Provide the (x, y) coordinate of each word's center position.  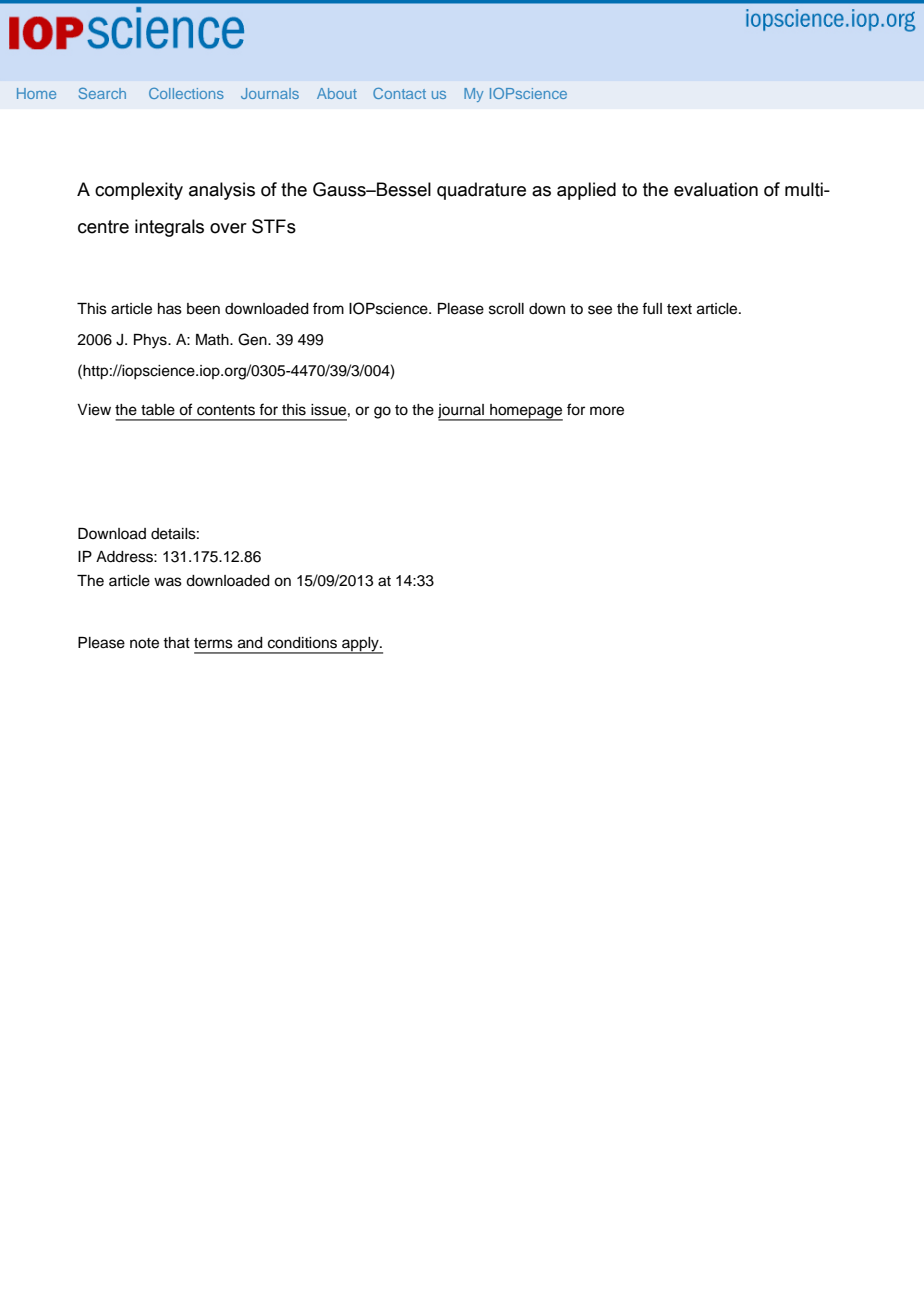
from (328, 308)
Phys (151, 341)
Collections (186, 93)
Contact (399, 93)
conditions (302, 643)
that (176, 642)
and (250, 643)
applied (586, 191)
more (607, 411)
